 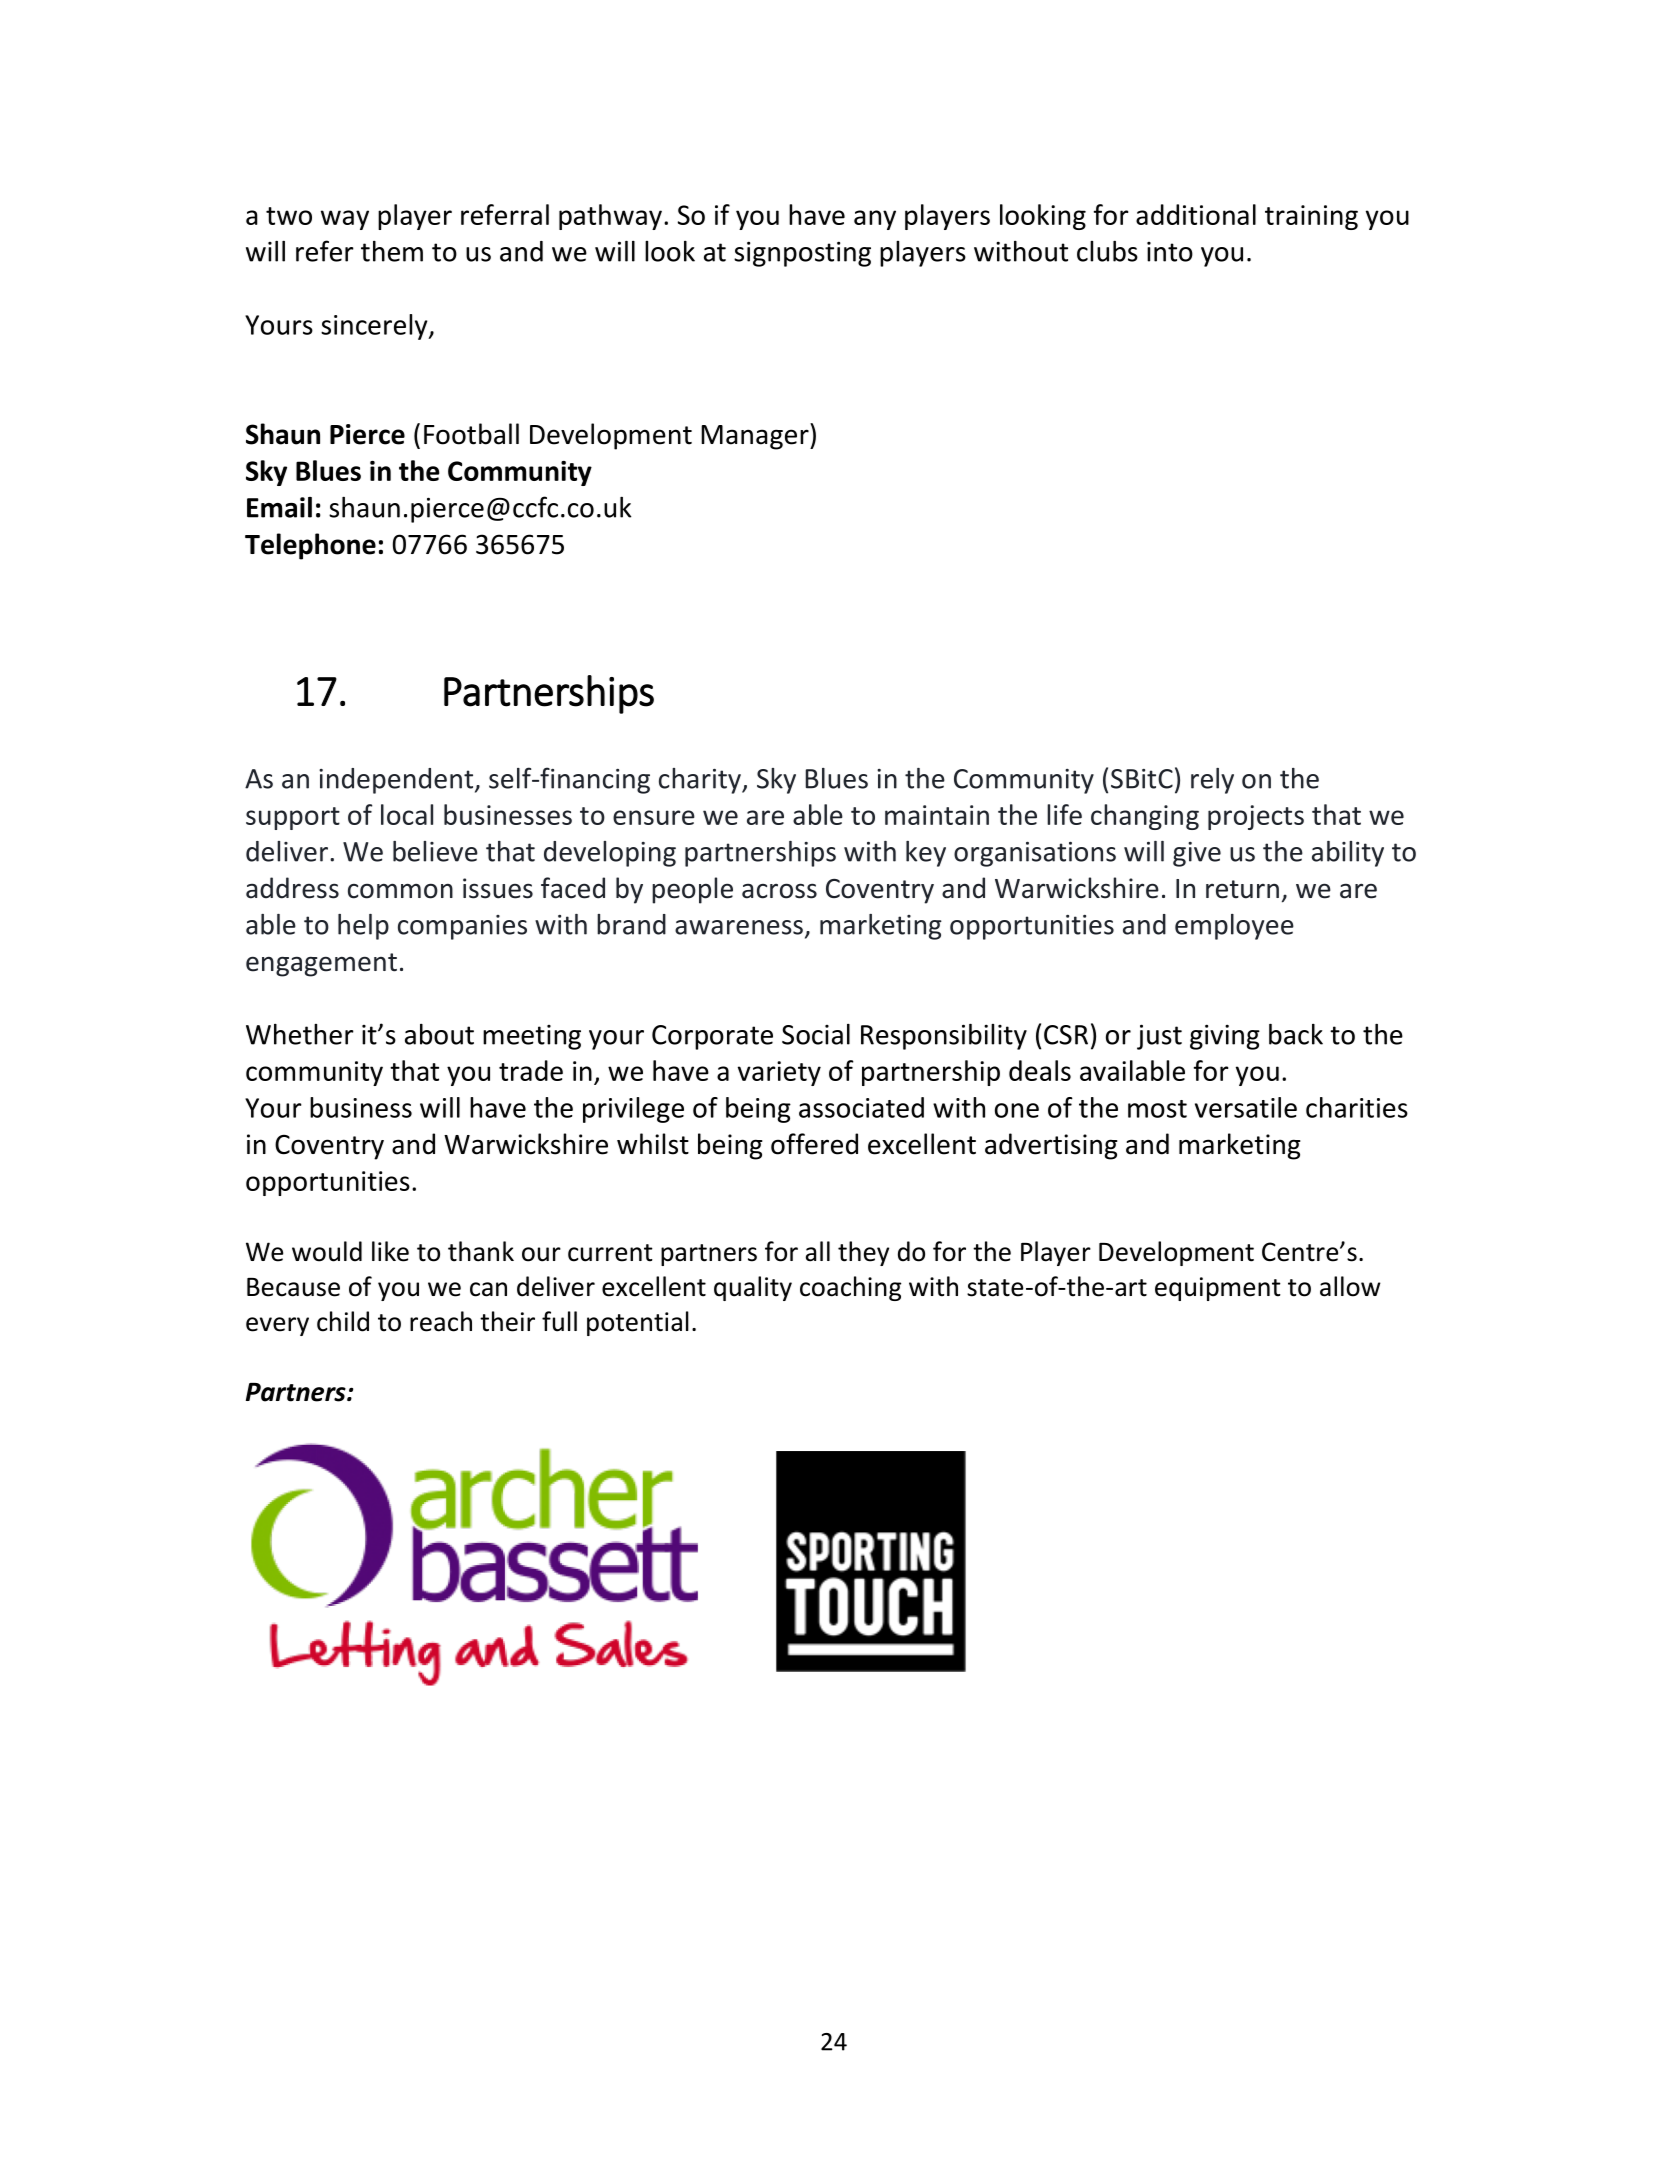 What do you see at coordinates (392, 251) in the document?
I see `them` at bounding box center [392, 251].
